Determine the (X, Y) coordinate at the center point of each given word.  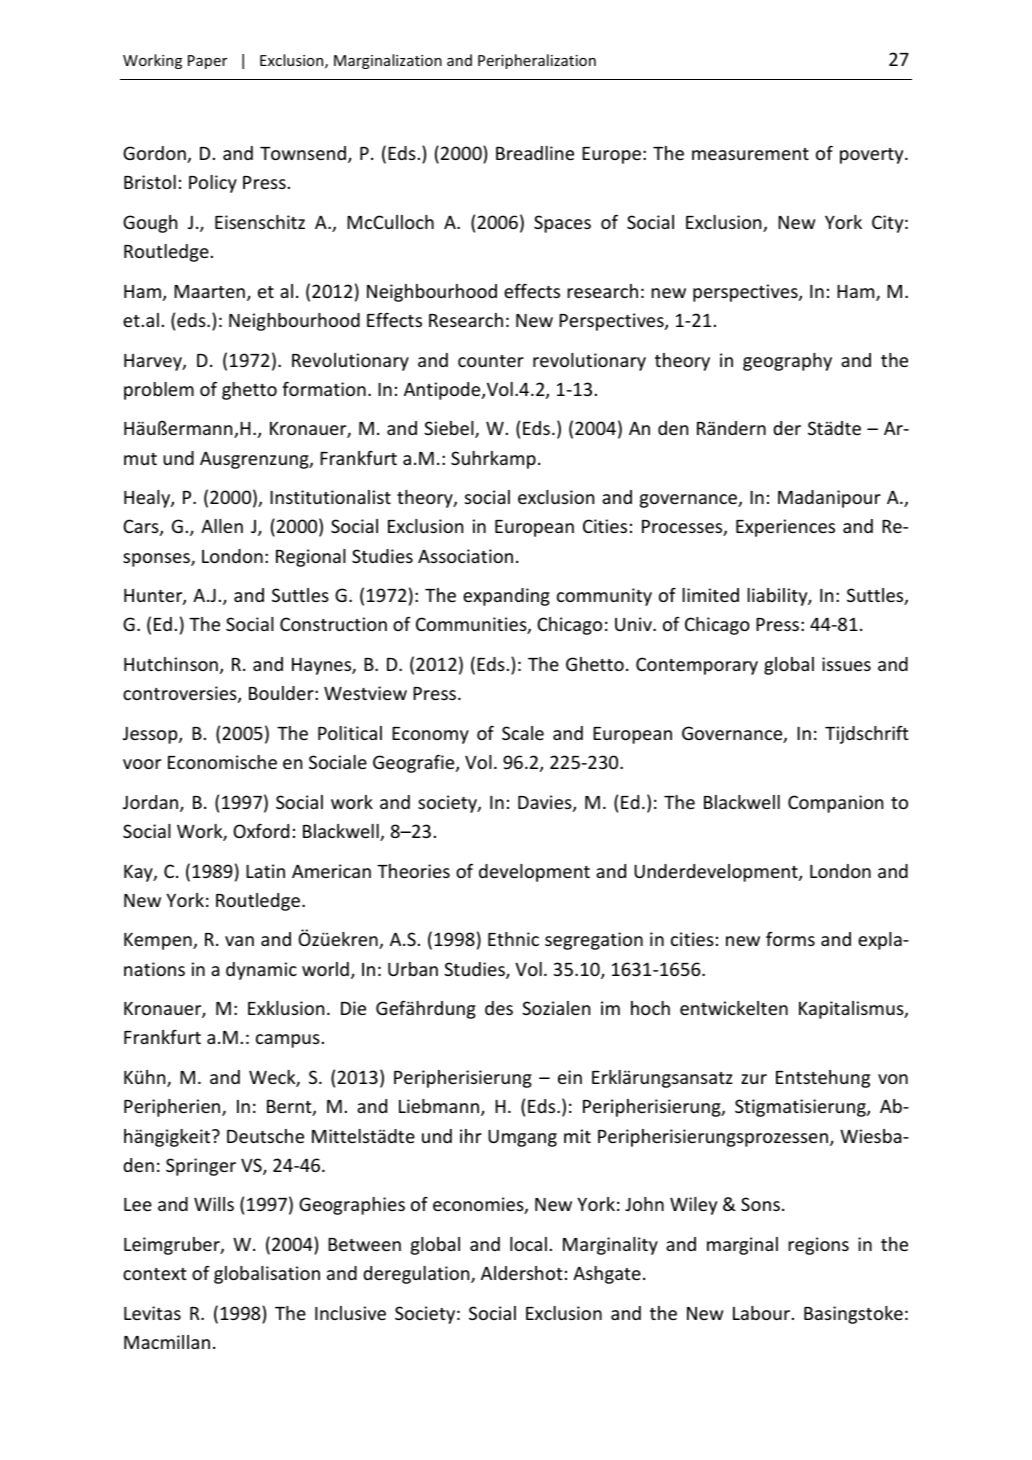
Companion (835, 804)
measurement (750, 154)
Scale (523, 733)
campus (288, 1041)
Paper (208, 62)
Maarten (209, 291)
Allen (222, 526)
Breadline (535, 153)
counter (491, 361)
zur (754, 1079)
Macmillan (167, 1342)
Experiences (785, 528)
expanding (506, 597)
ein (570, 1077)
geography (787, 362)
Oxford (261, 830)
